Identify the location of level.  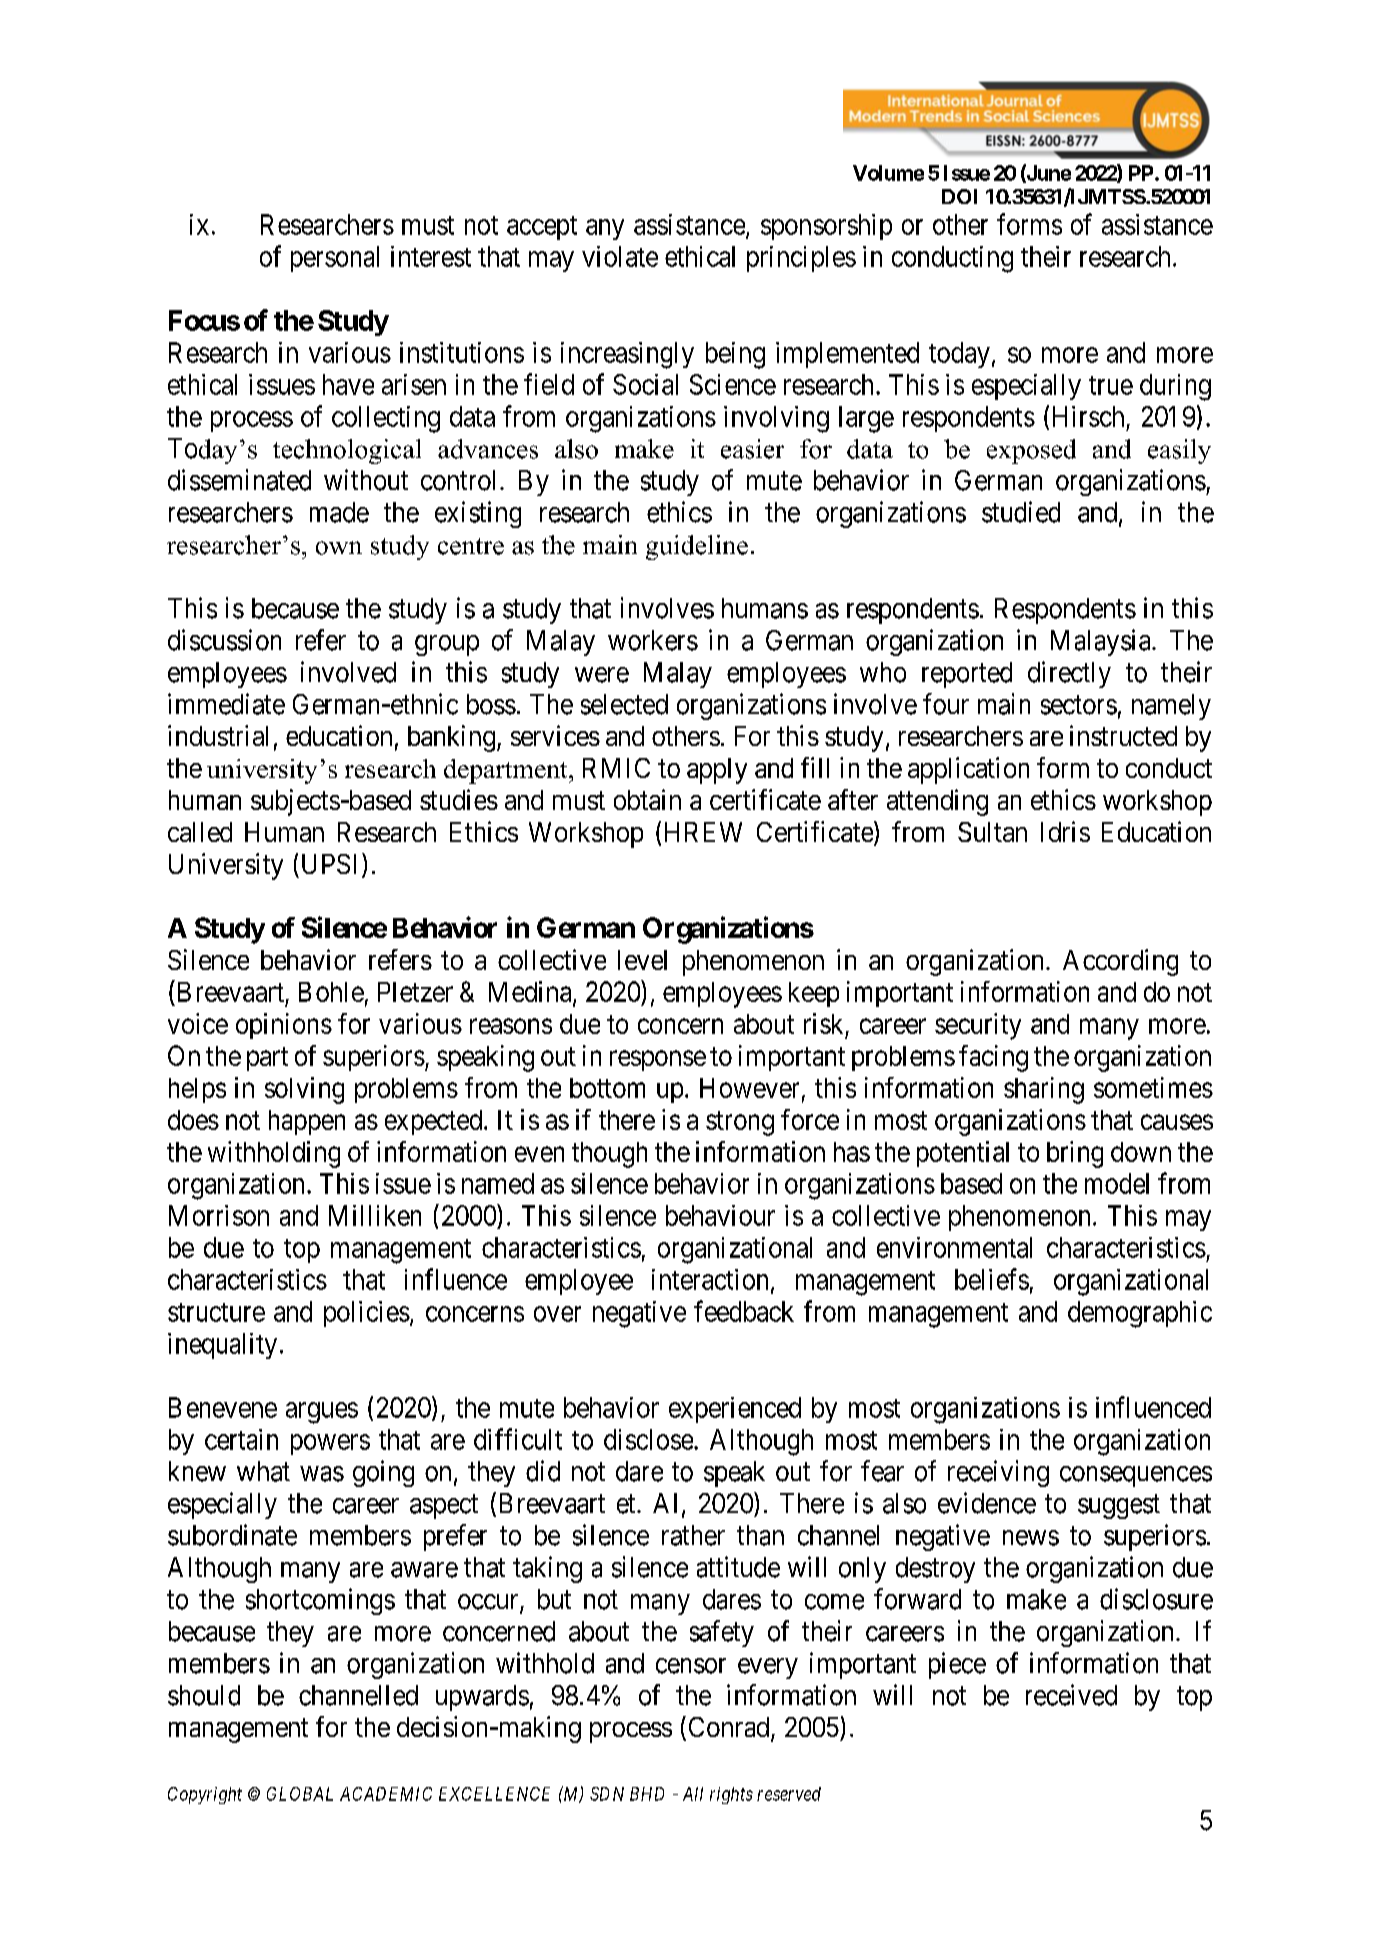
(642, 960).
